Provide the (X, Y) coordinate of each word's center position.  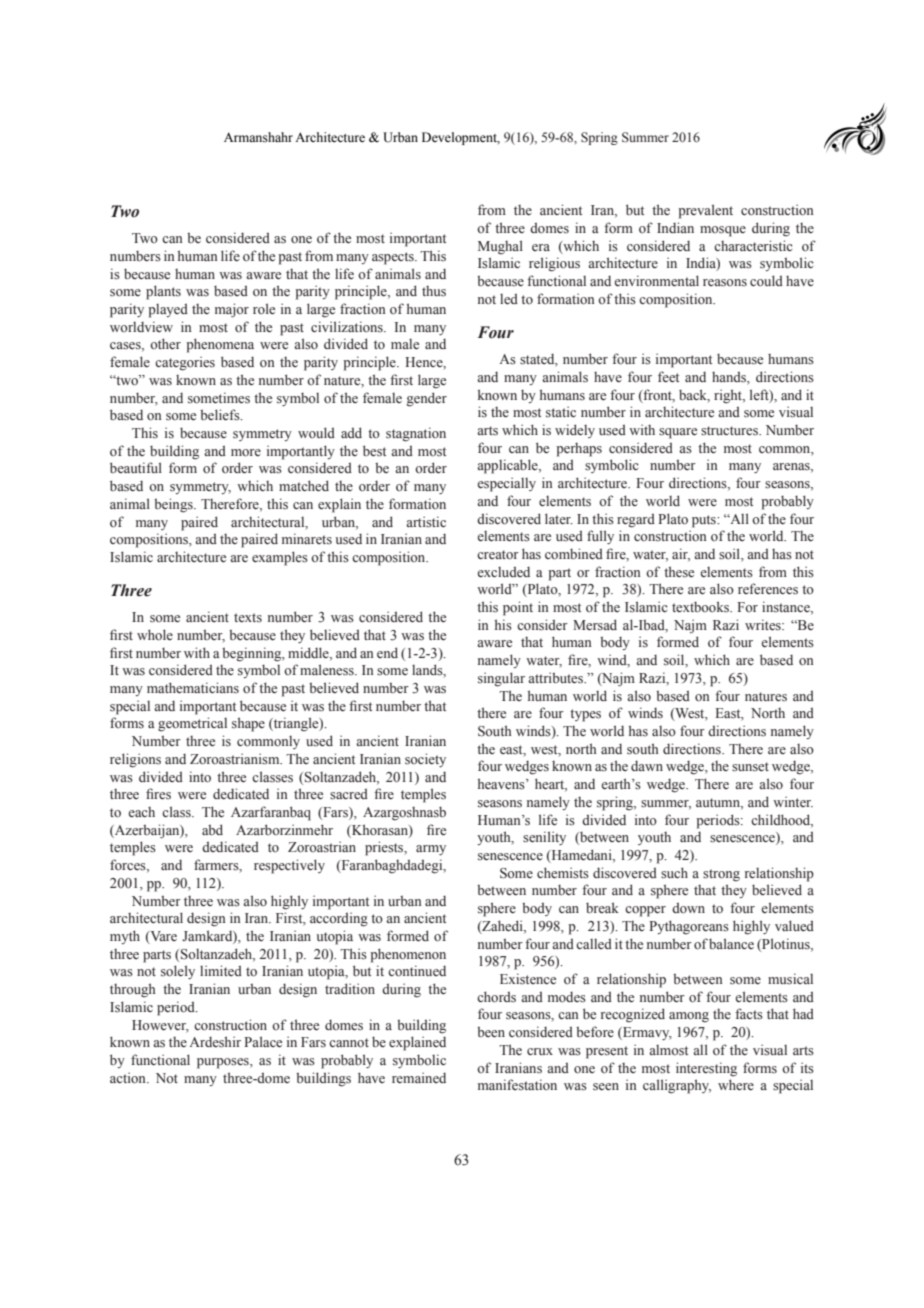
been (491, 1032)
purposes (224, 1063)
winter (793, 801)
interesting (706, 1069)
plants (163, 292)
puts (705, 521)
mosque (723, 231)
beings (174, 505)
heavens (502, 784)
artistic (426, 521)
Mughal (500, 247)
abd (212, 829)
